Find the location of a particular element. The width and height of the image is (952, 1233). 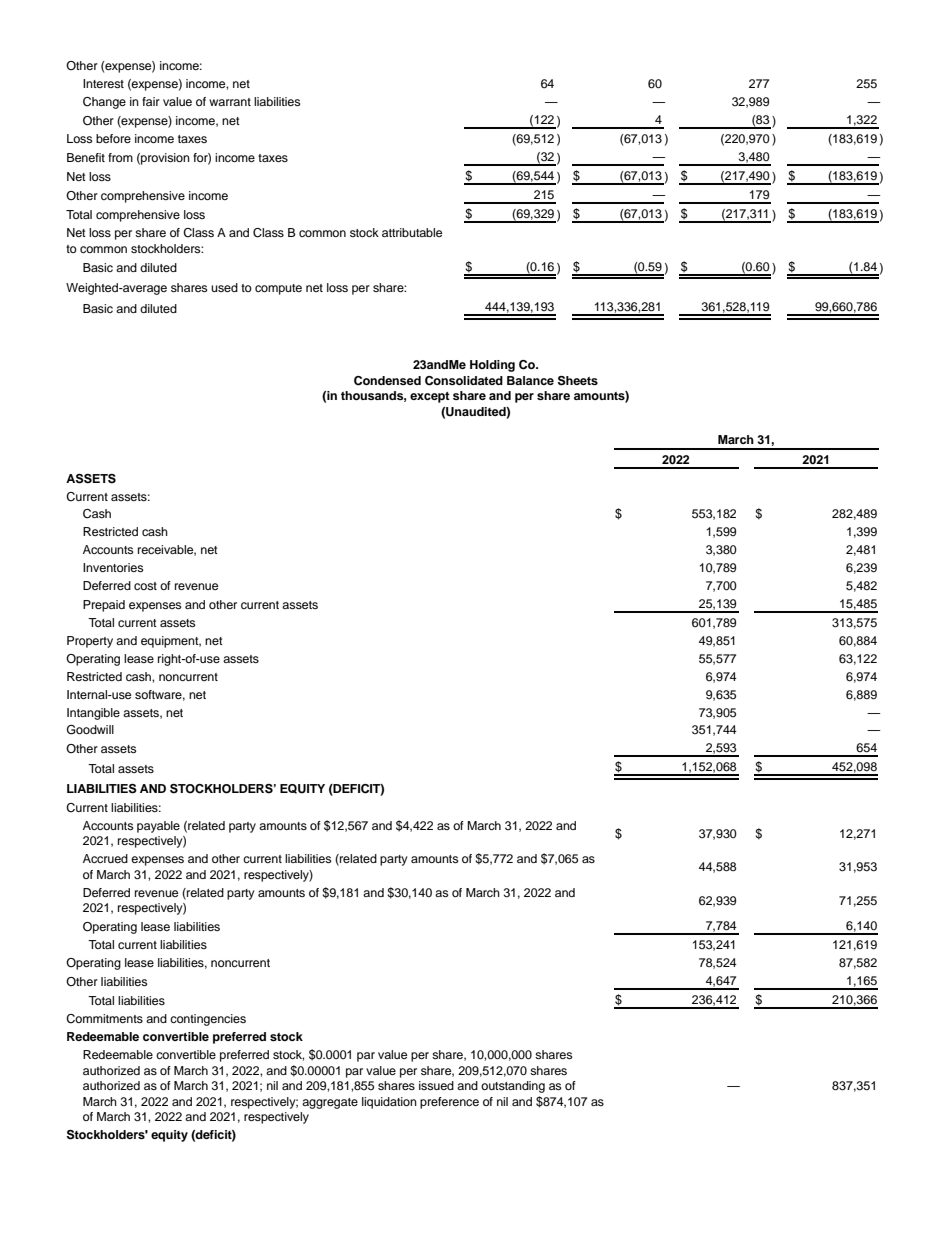

Commitments is located at coordinates (104, 1019).
